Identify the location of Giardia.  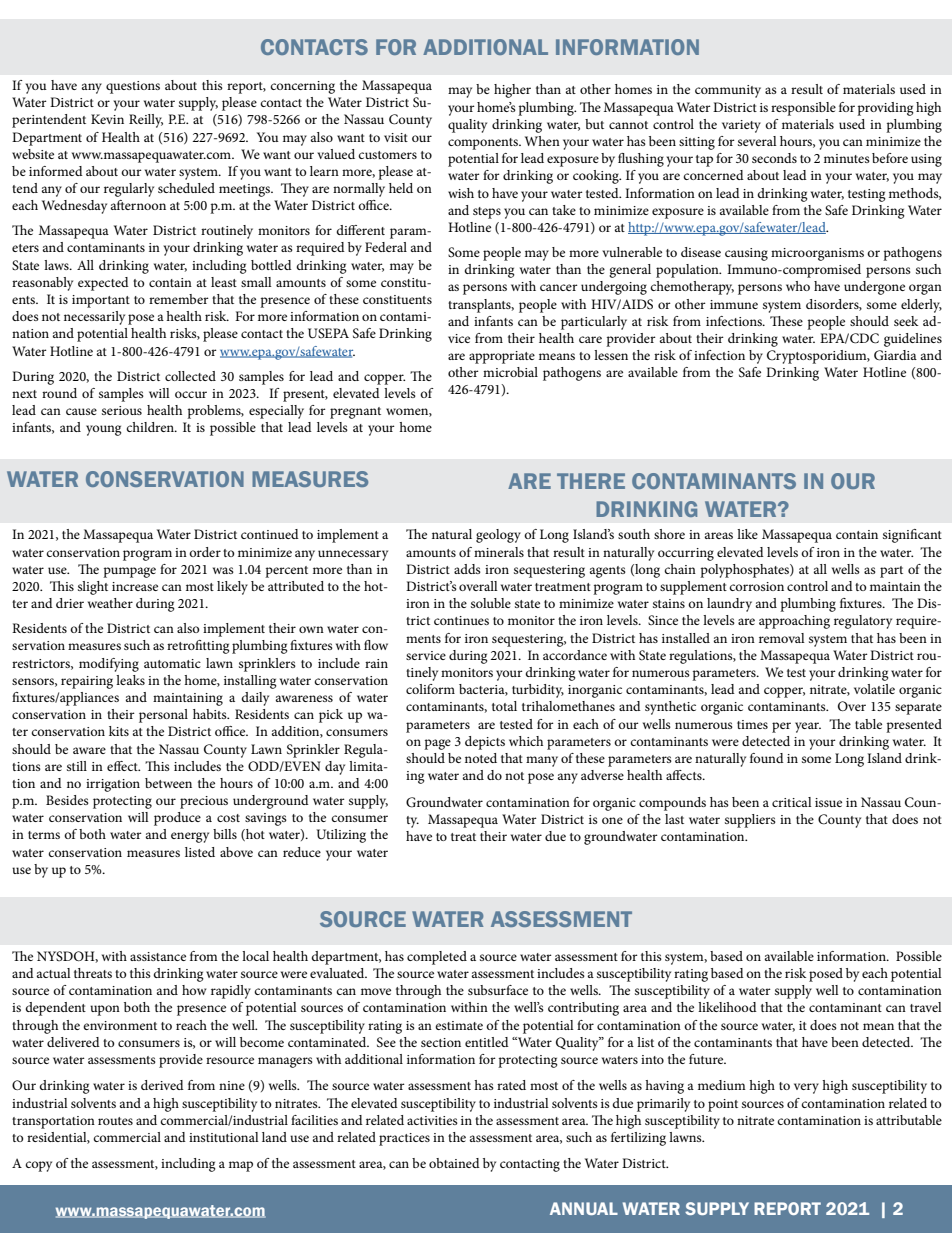
(895, 355).
